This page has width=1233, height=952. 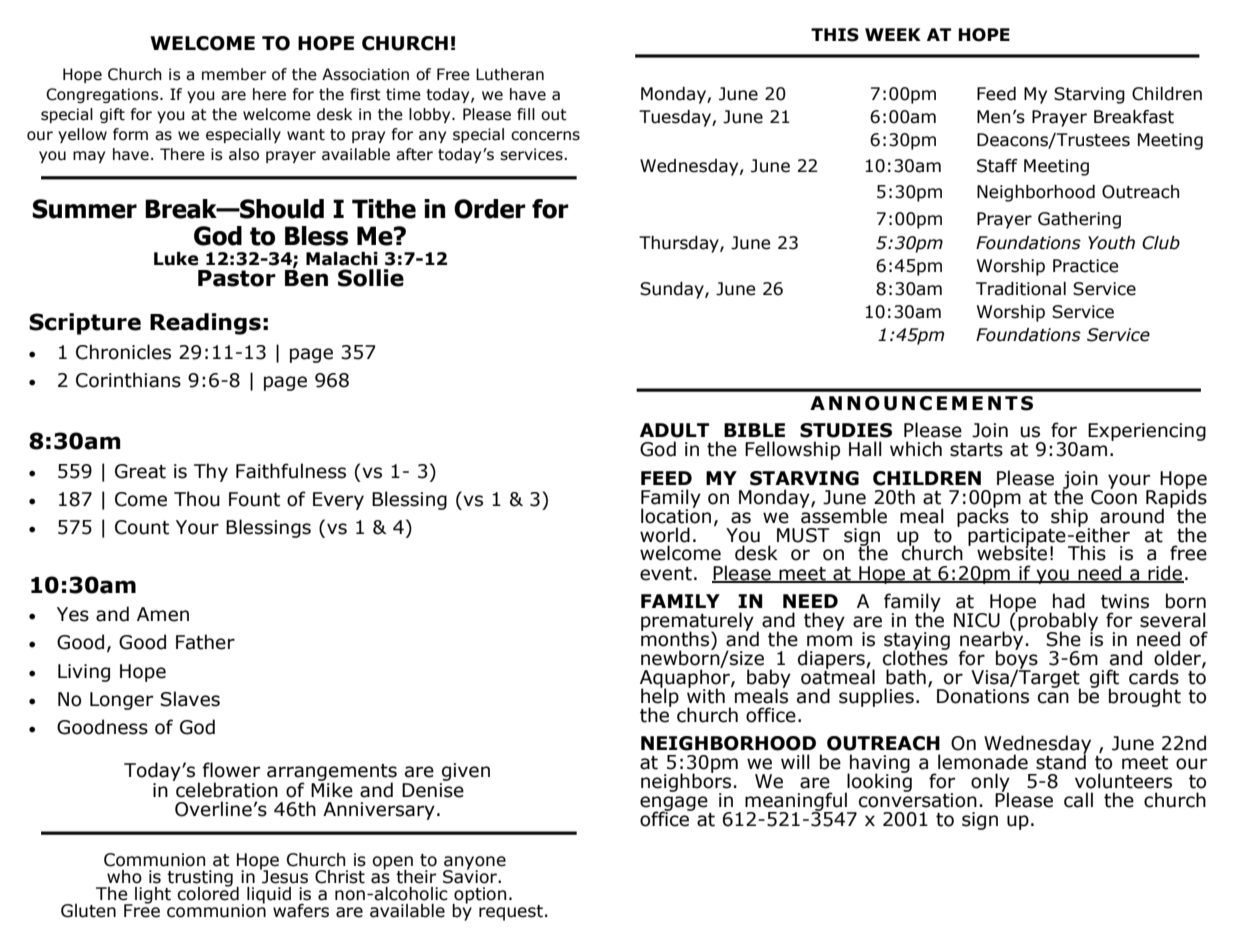 What do you see at coordinates (1078, 800) in the page?
I see `call` at bounding box center [1078, 800].
